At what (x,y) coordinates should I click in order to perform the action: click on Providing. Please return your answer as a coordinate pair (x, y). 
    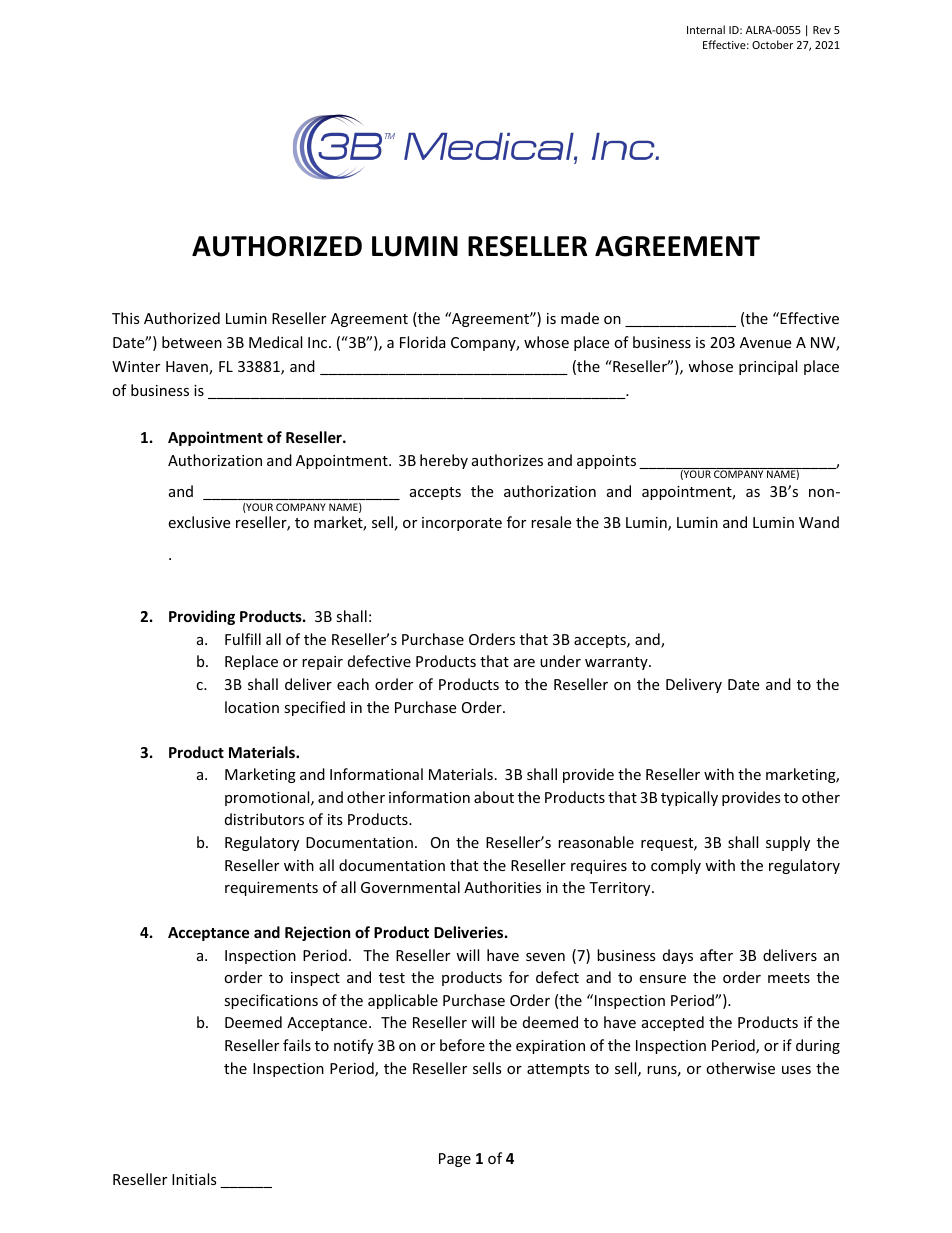
    Looking at the image, I should click on (202, 617).
